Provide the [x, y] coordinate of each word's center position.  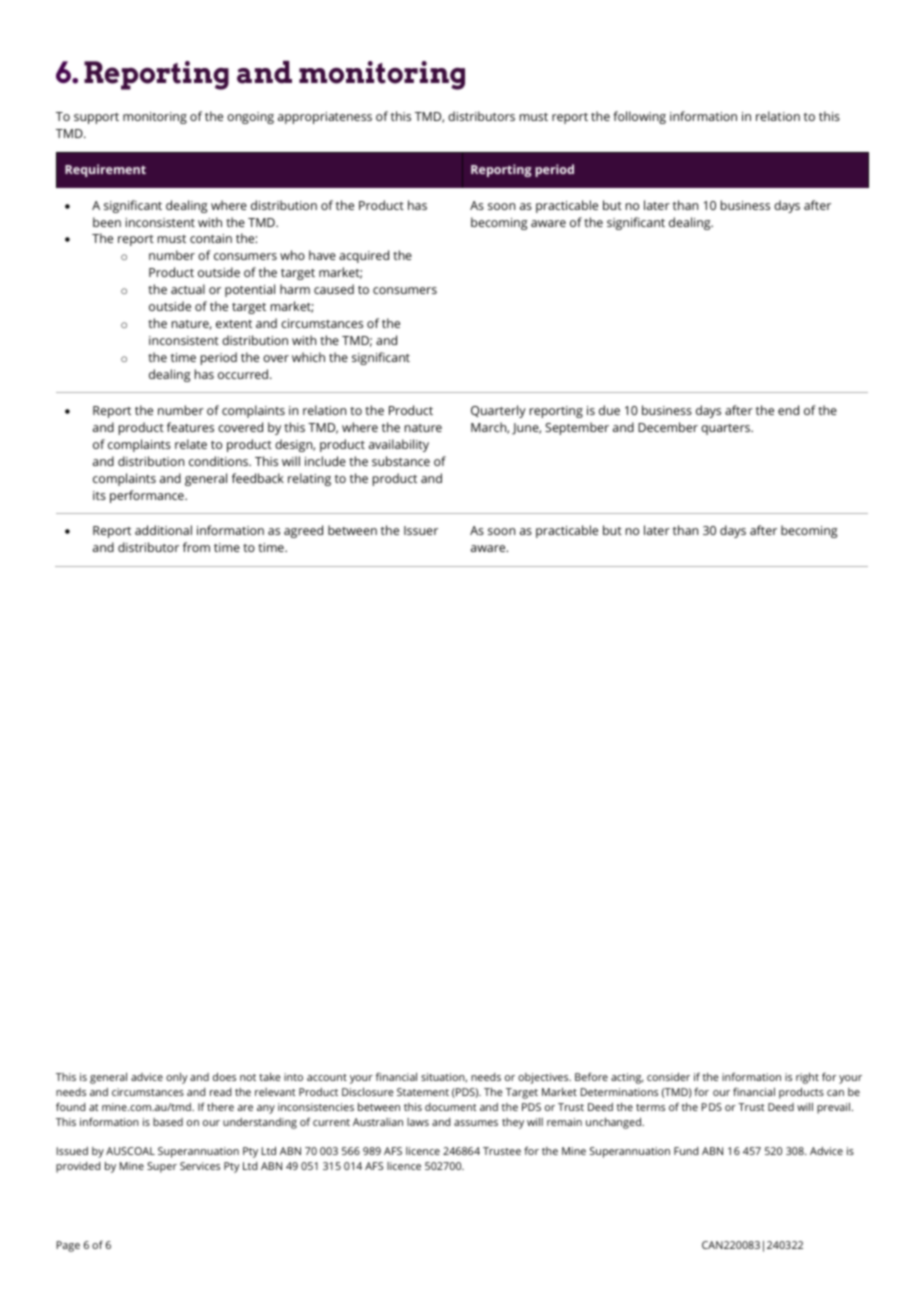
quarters [726, 429]
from [196, 547]
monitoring [155, 118]
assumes [476, 1123]
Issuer [421, 530]
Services [200, 1166]
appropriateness [325, 118]
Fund [686, 1151]
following [639, 117]
